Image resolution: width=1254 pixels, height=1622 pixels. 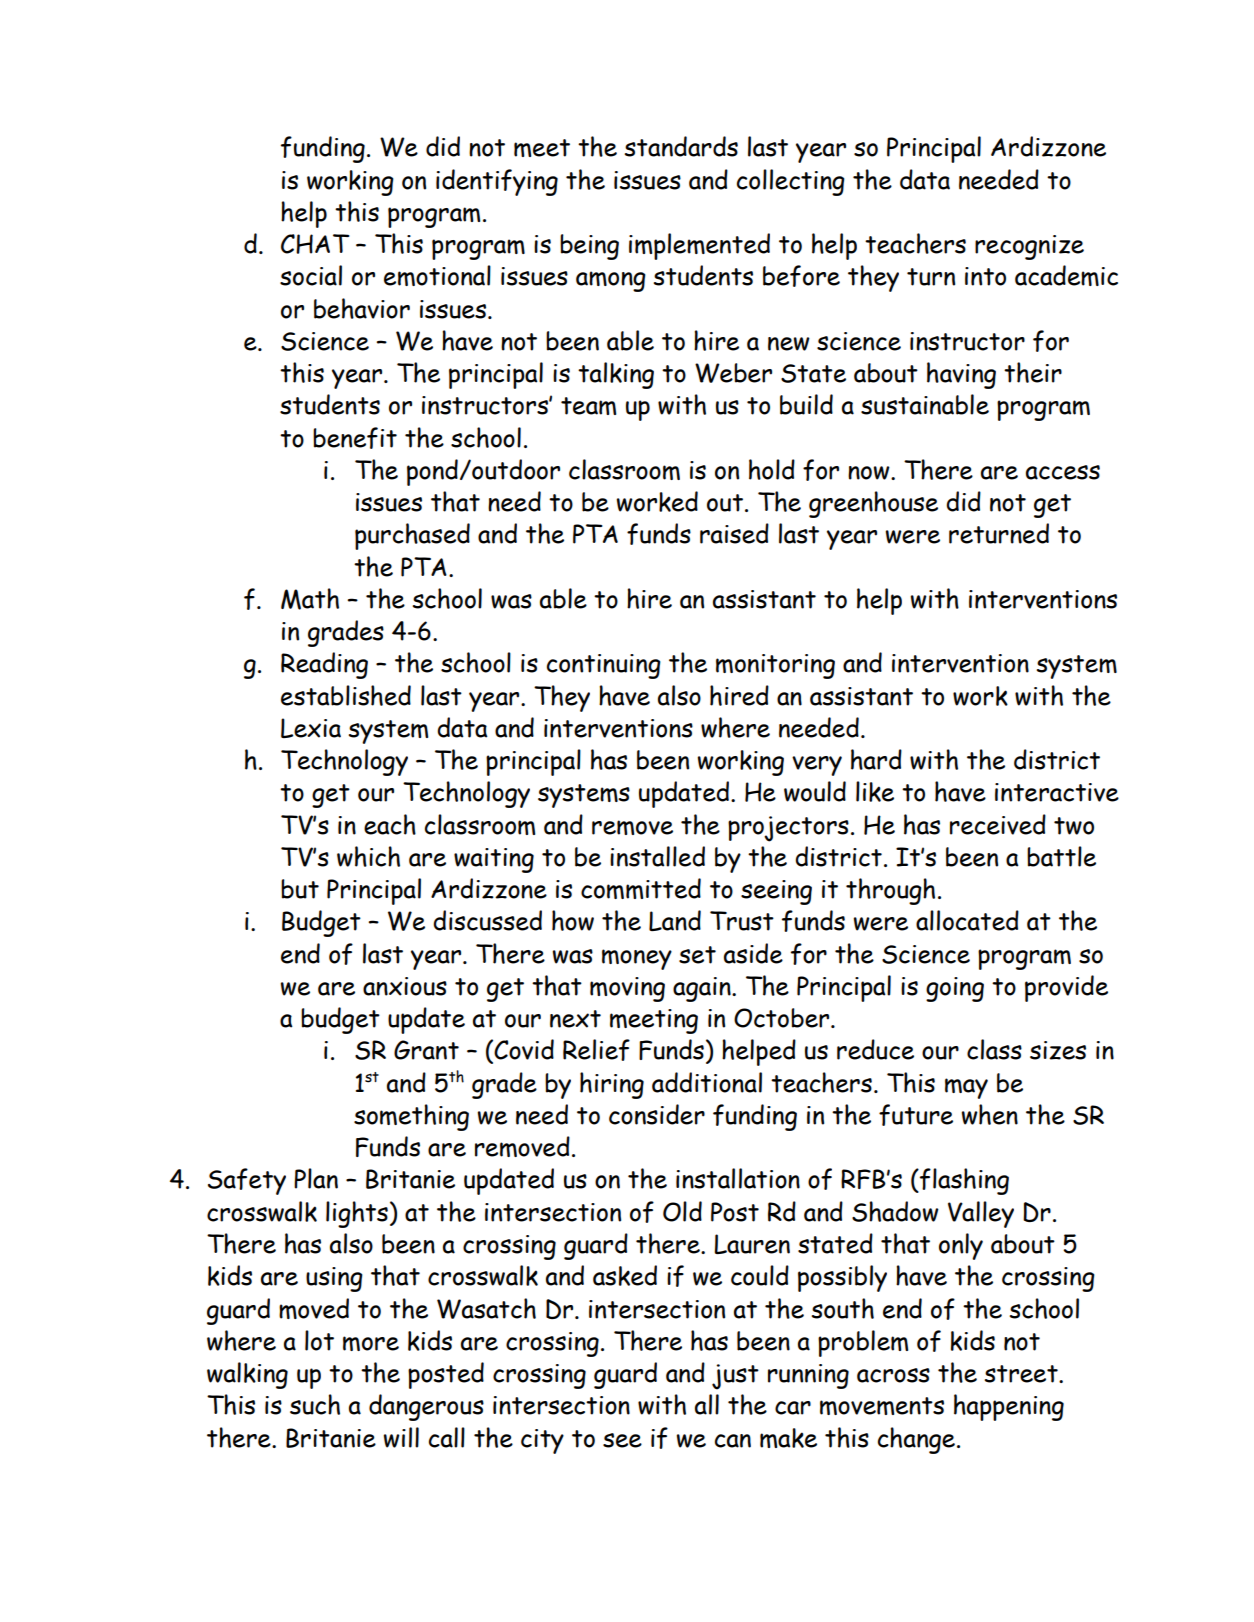 I want to click on which, so click(x=368, y=856).
